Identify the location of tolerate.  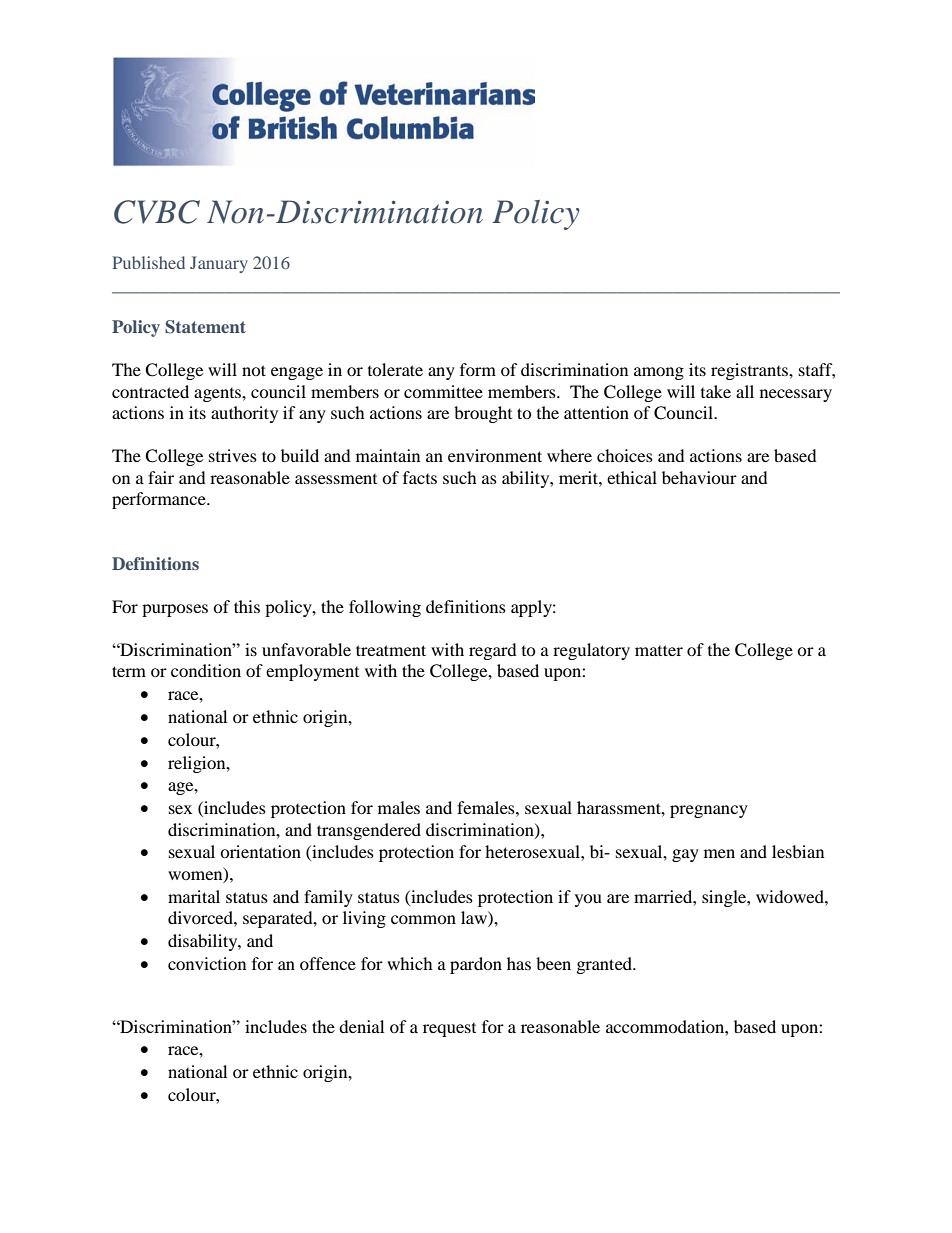
(395, 369).
